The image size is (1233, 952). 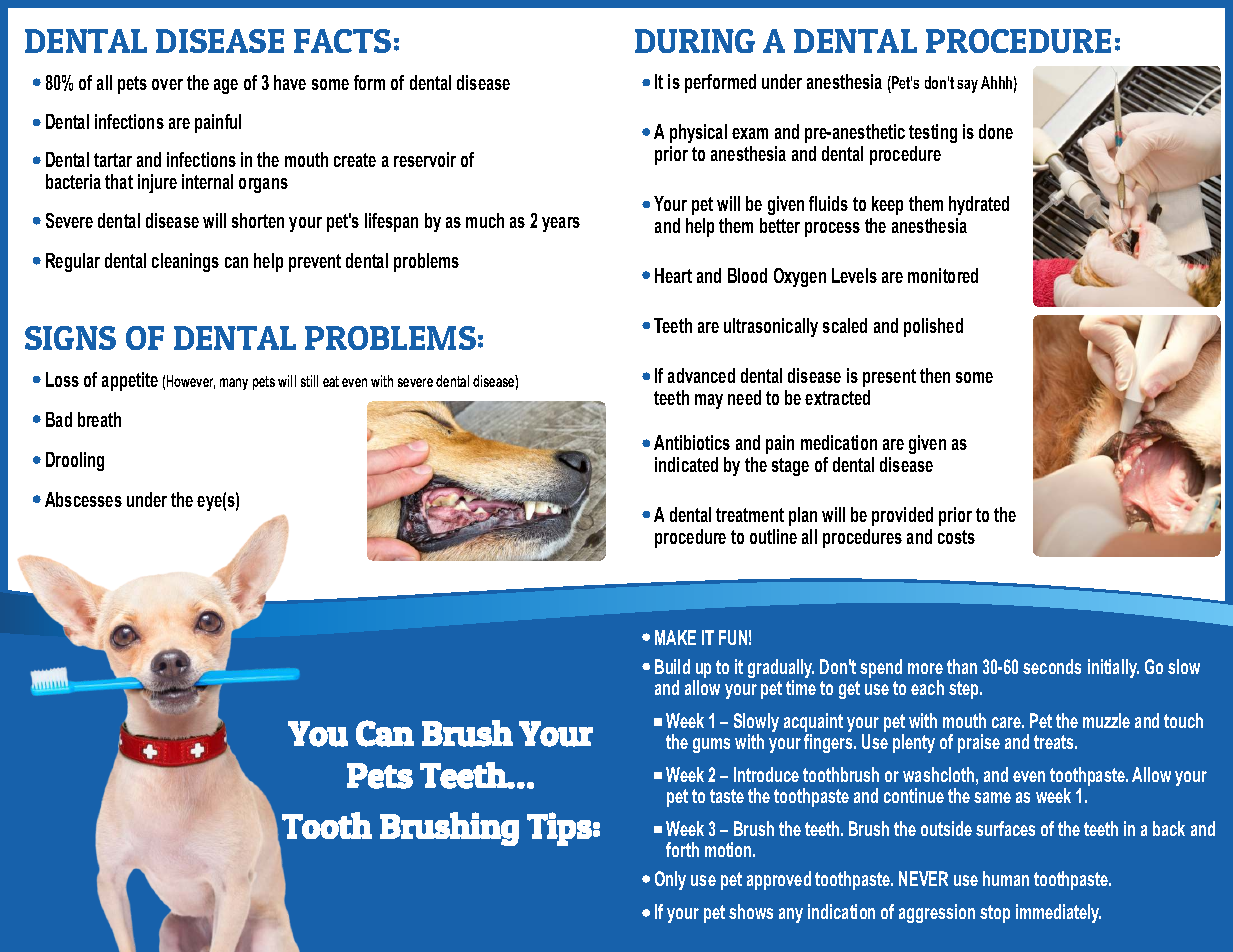 What do you see at coordinates (83, 499) in the image?
I see `Abscesses` at bounding box center [83, 499].
